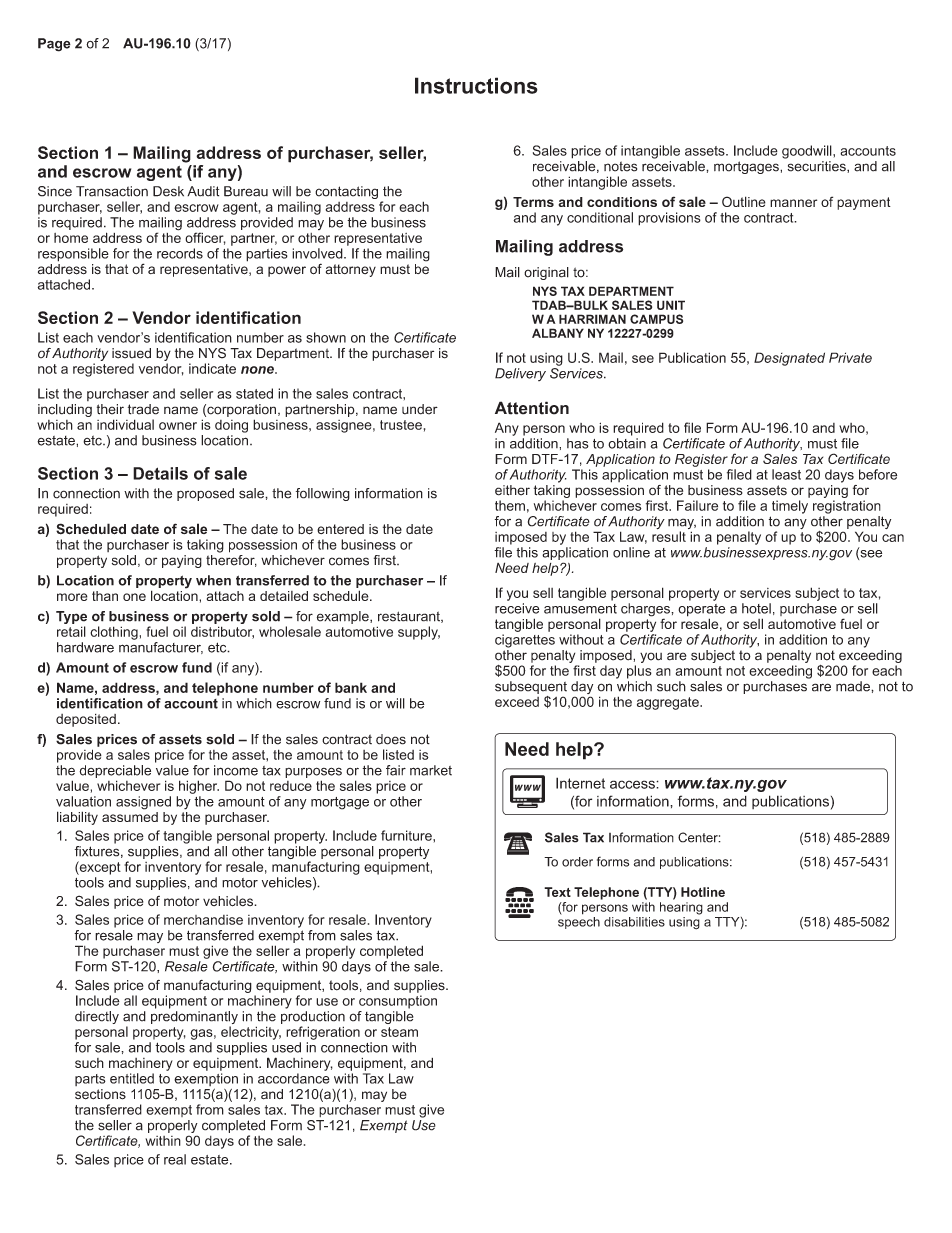 The width and height of the screenshot is (952, 1233). I want to click on Instructions, so click(476, 85).
